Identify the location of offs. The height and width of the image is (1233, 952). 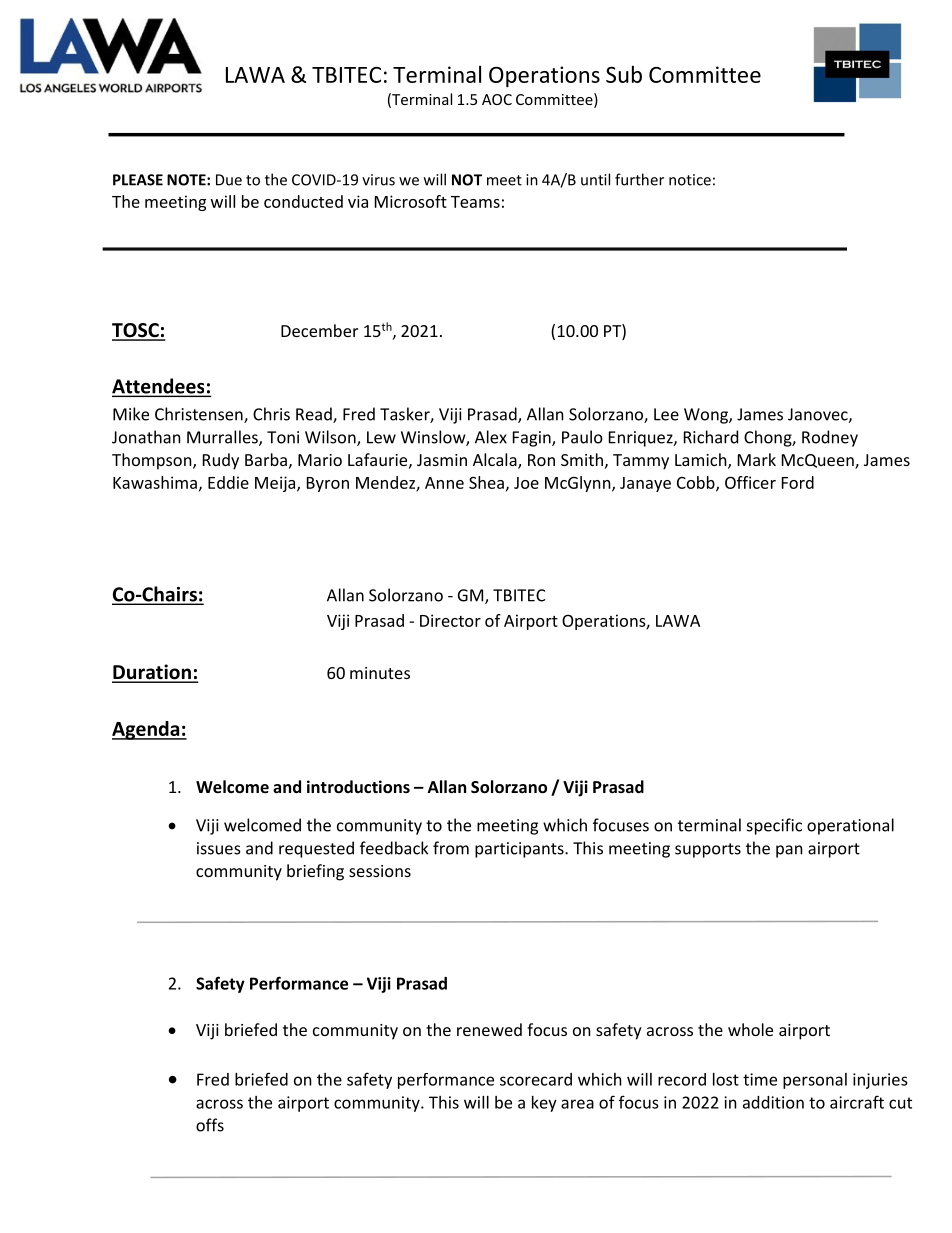
(210, 1125).
